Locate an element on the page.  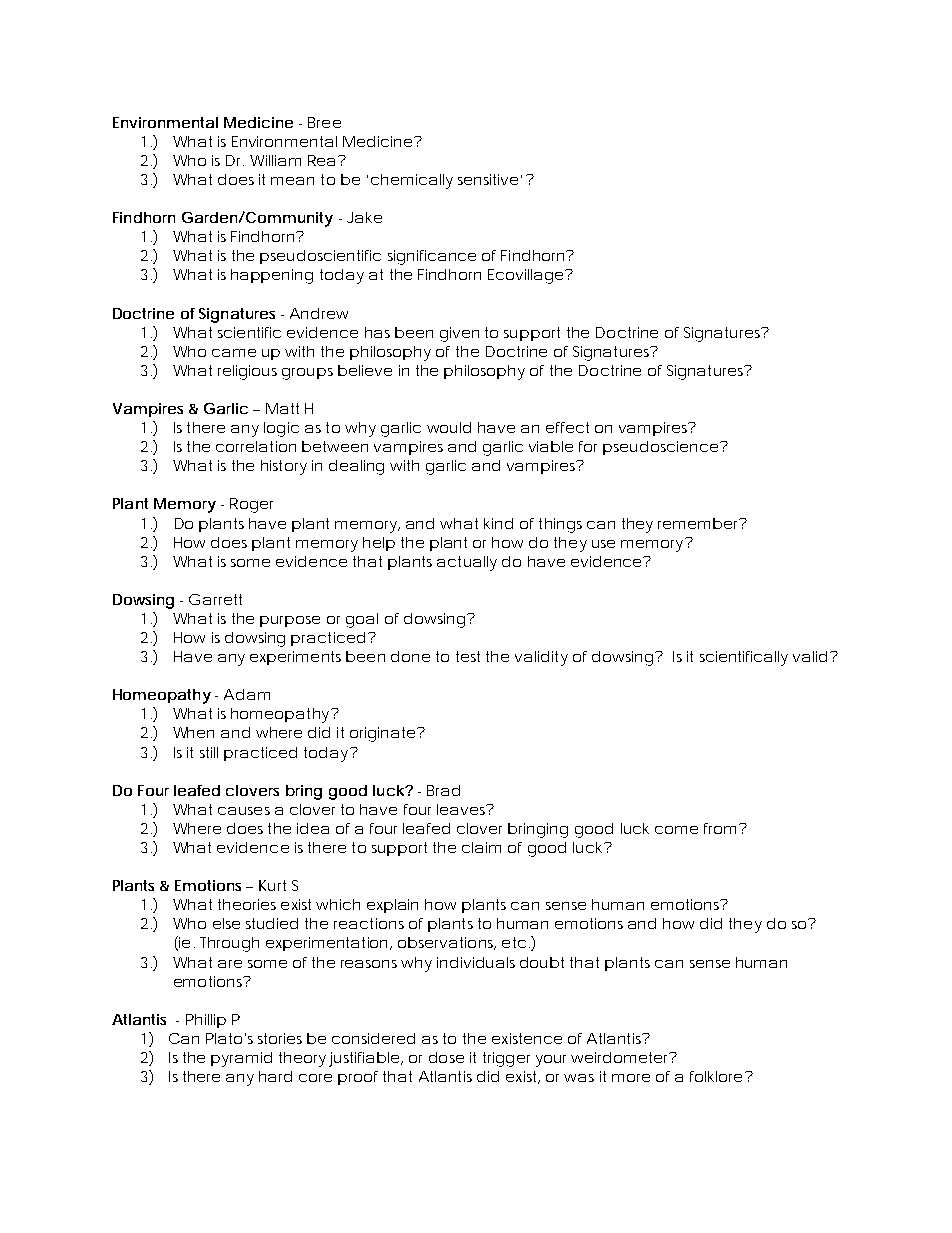
Roger is located at coordinates (251, 505).
